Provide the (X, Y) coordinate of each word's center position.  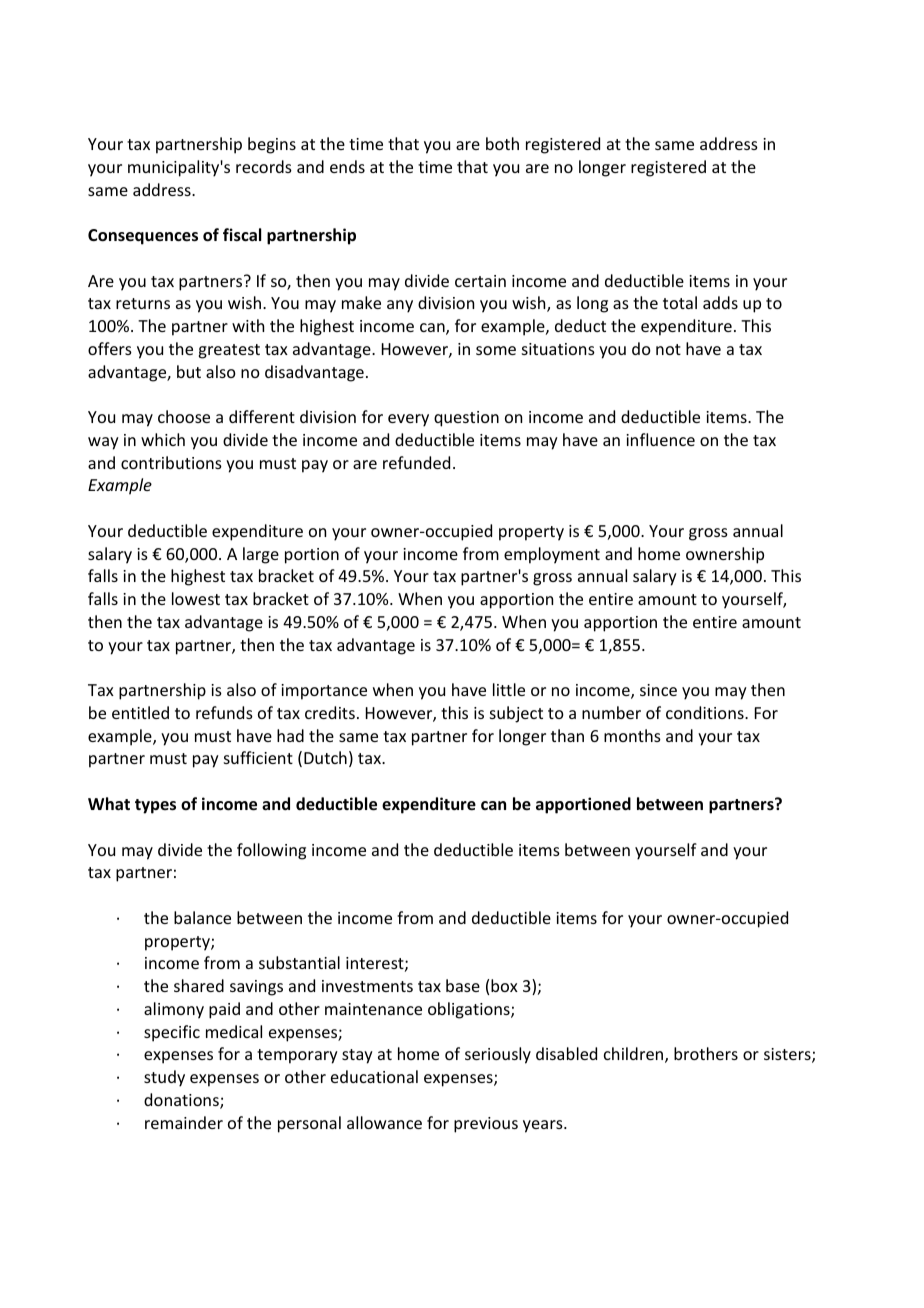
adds (720, 302)
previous (486, 1125)
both (502, 143)
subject (516, 714)
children (635, 1055)
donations (182, 1101)
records (264, 166)
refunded (416, 462)
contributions (171, 462)
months (632, 735)
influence (660, 439)
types (155, 806)
